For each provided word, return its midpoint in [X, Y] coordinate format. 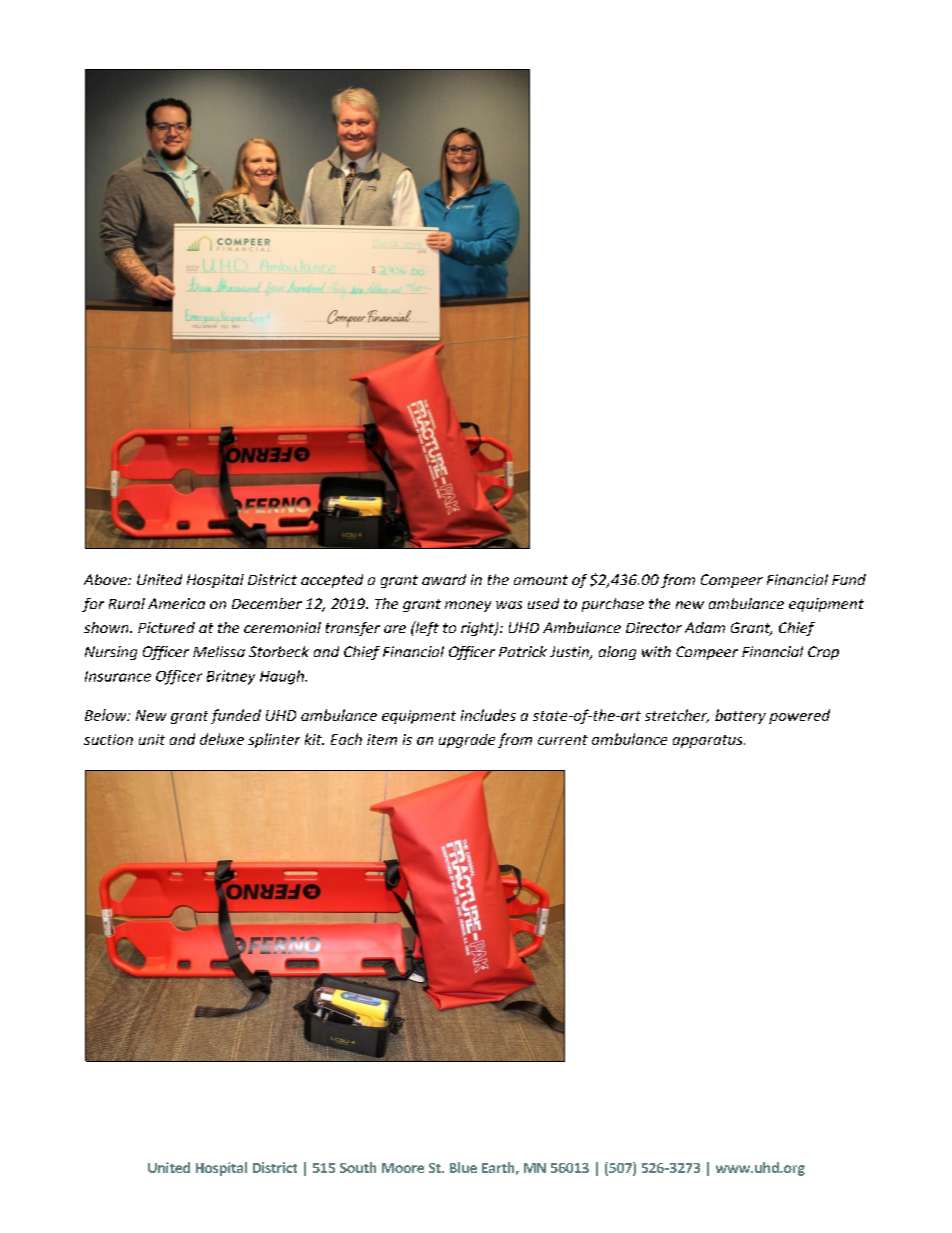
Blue [463, 1167]
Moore [403, 1168]
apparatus [709, 741]
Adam [705, 627]
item [382, 739]
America [176, 603]
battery [740, 716]
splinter [274, 740]
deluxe [222, 739]
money [468, 606]
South [358, 1167]
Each [346, 739]
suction [108, 739]
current [563, 740]
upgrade [467, 741]
